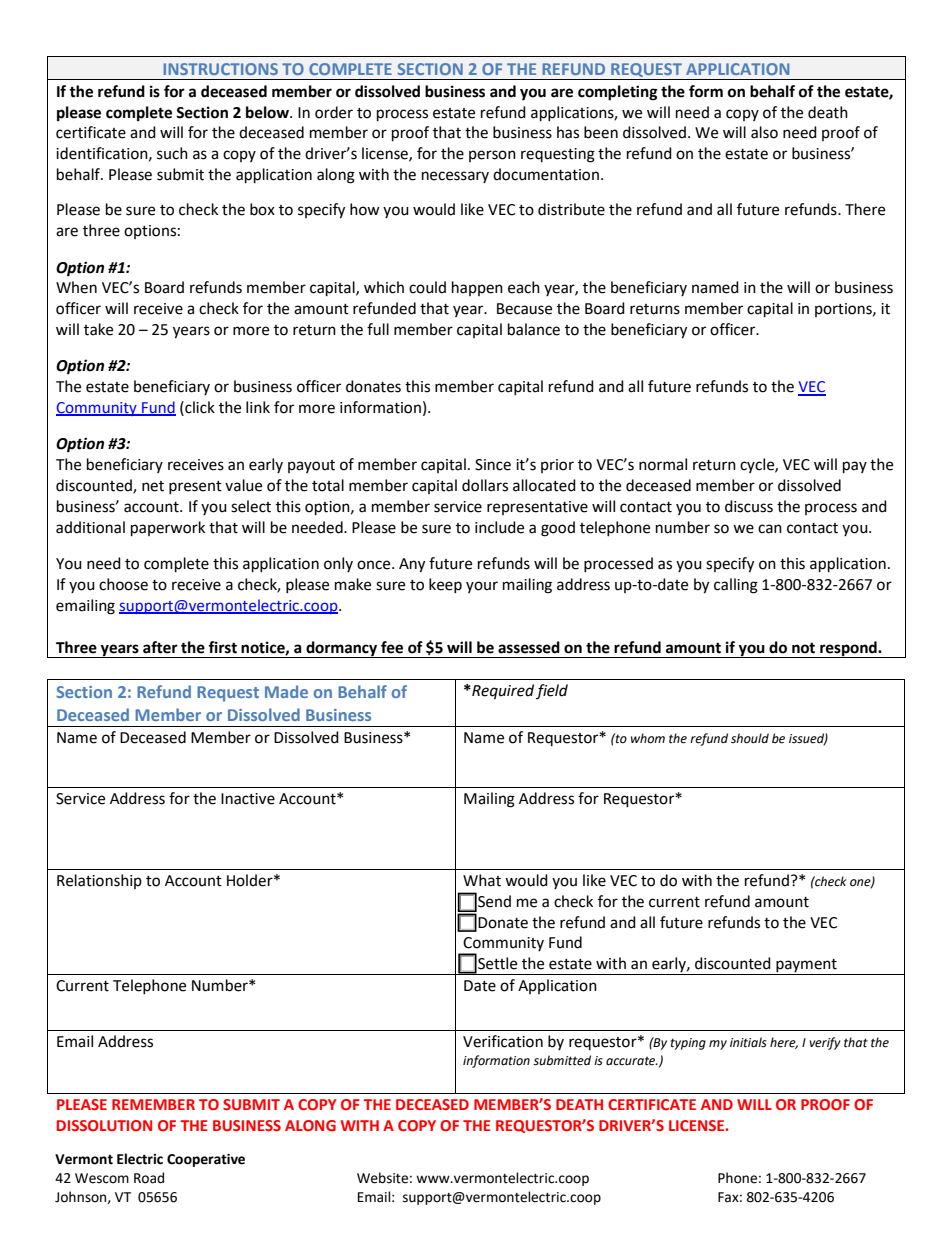  Describe the element at coordinates (153, 486) in the screenshot. I see `net` at that location.
